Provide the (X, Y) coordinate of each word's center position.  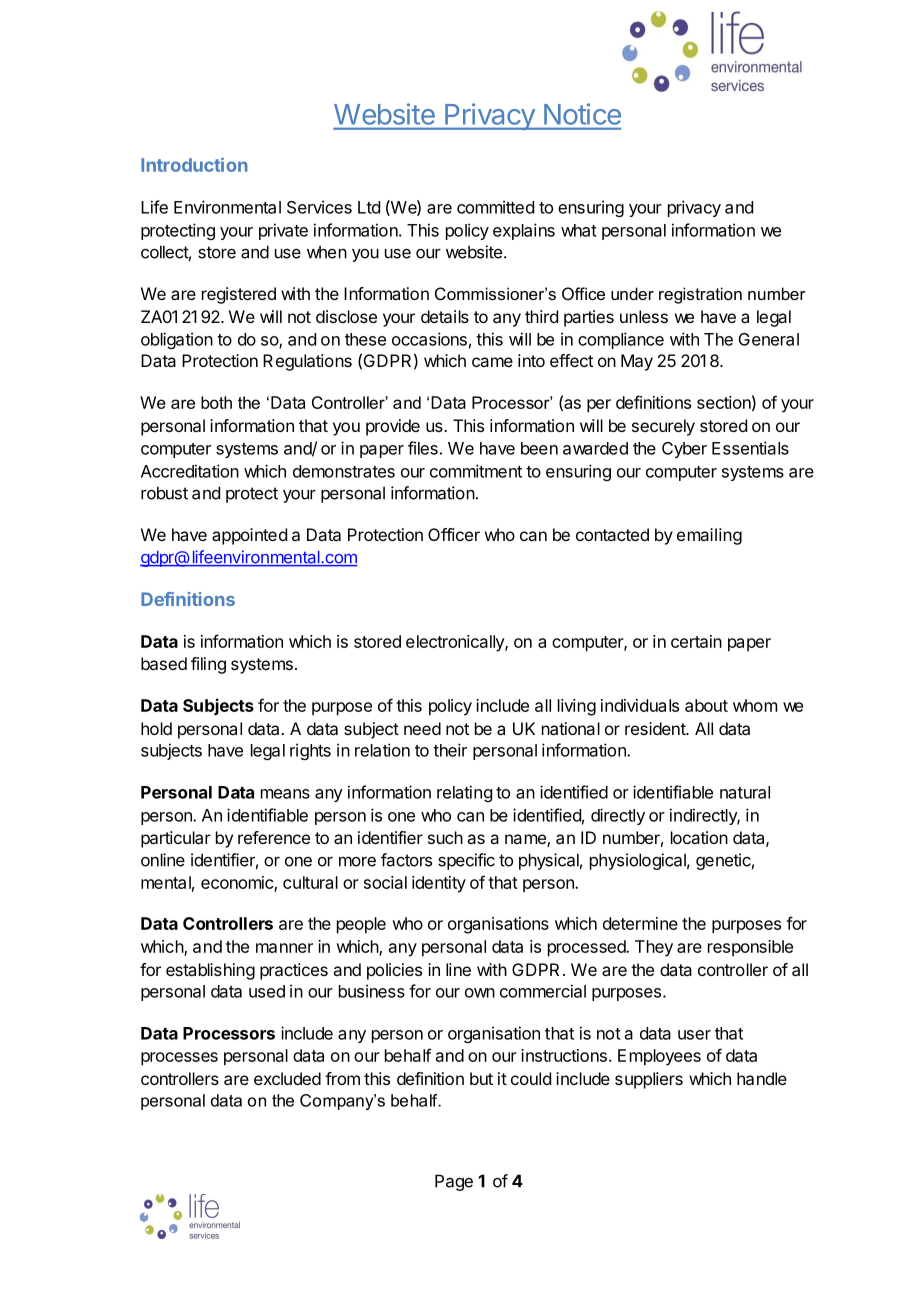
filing (208, 665)
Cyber (684, 450)
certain (696, 641)
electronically (456, 643)
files (423, 448)
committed (495, 207)
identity (439, 884)
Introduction (194, 164)
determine (640, 923)
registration (700, 295)
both (216, 402)
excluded (287, 1078)
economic (238, 883)
